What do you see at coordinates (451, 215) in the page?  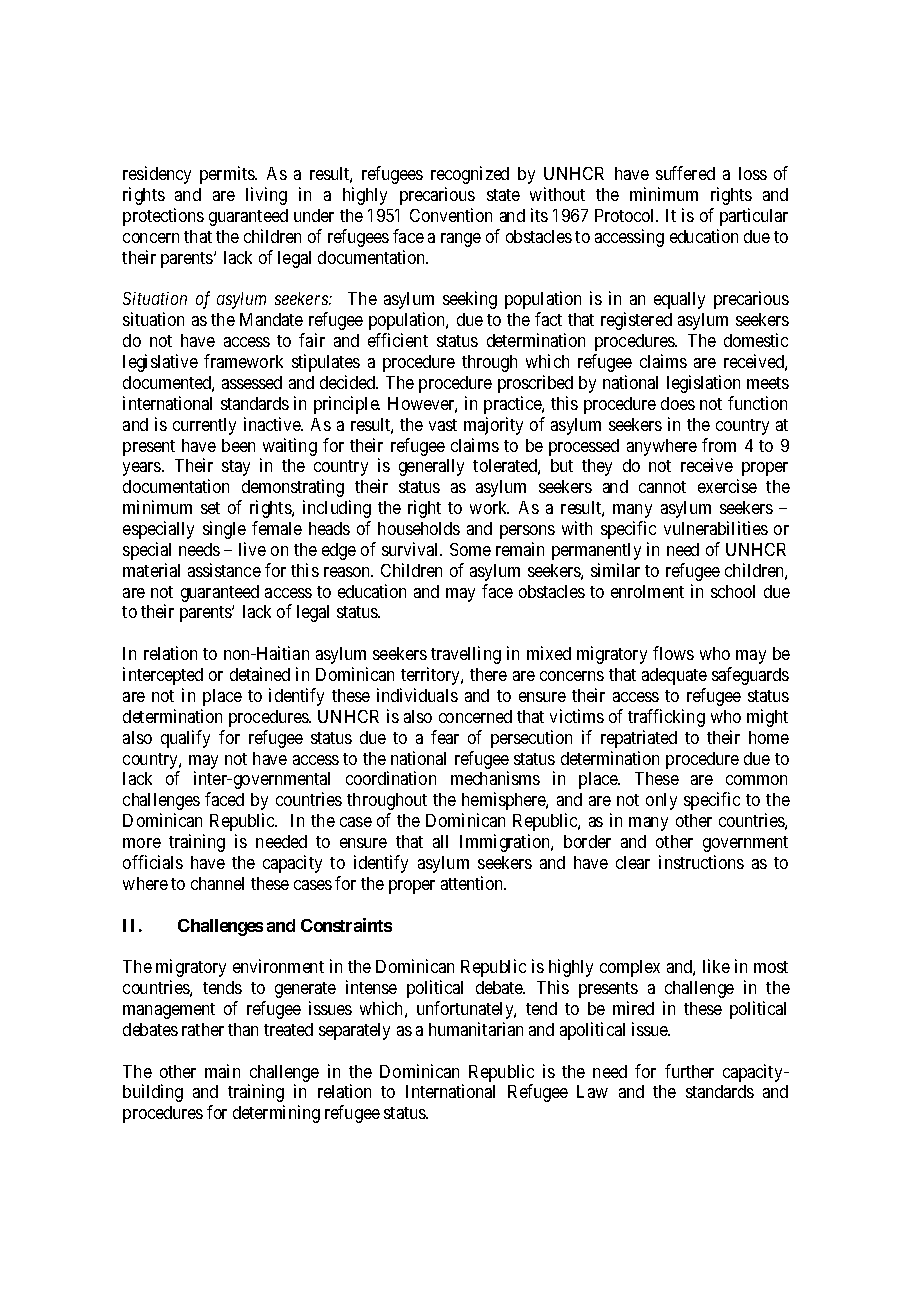 I see `Convention` at bounding box center [451, 215].
